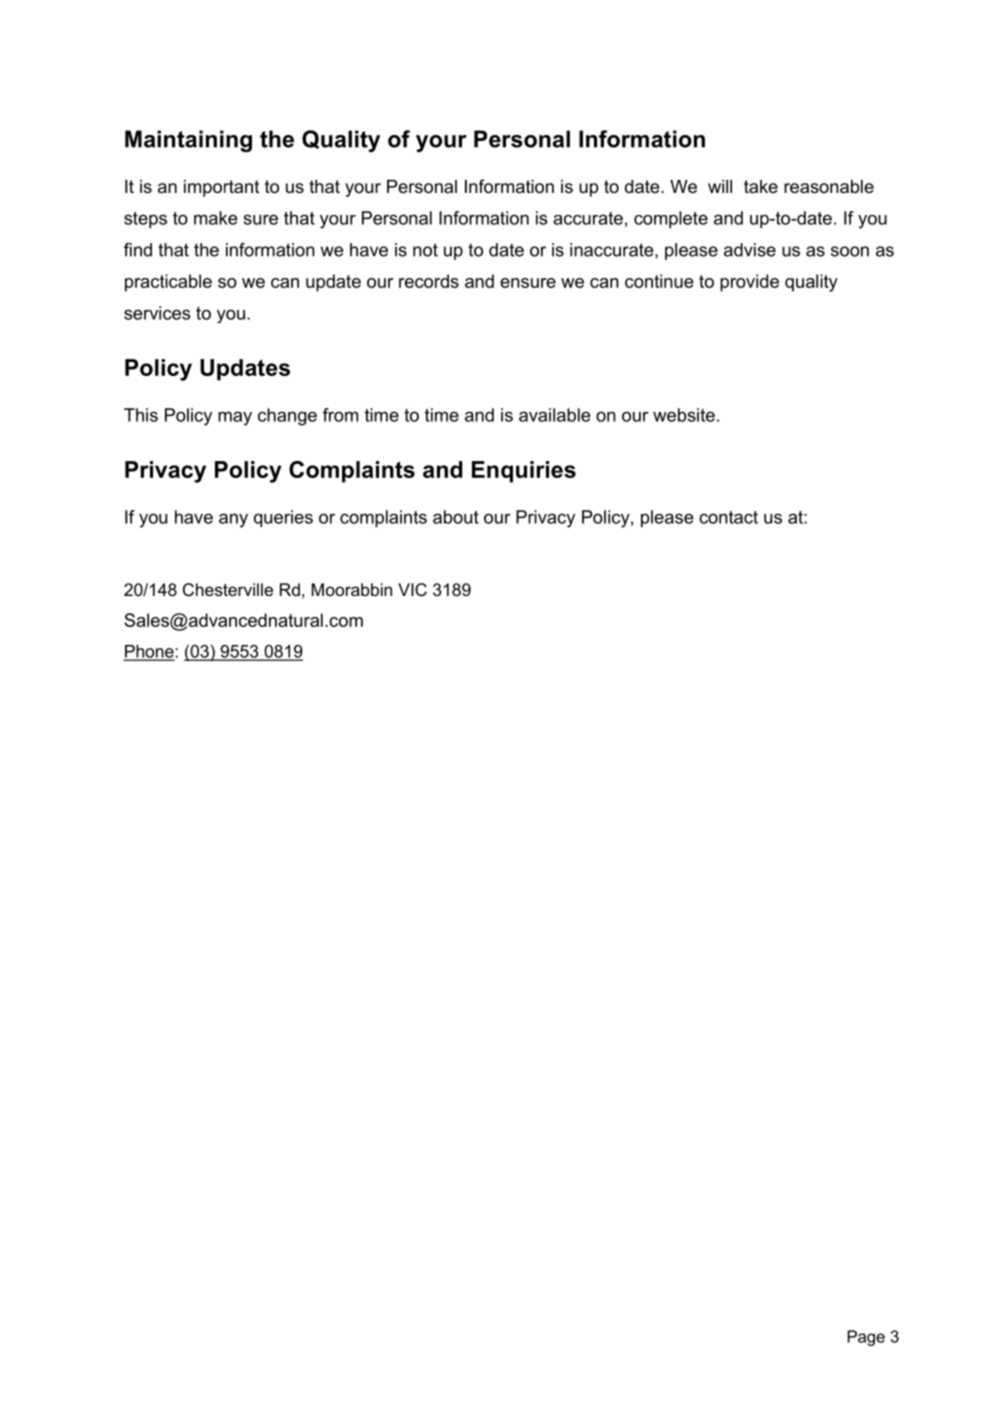 Image resolution: width=993 pixels, height=1404 pixels. I want to click on website, so click(684, 415).
